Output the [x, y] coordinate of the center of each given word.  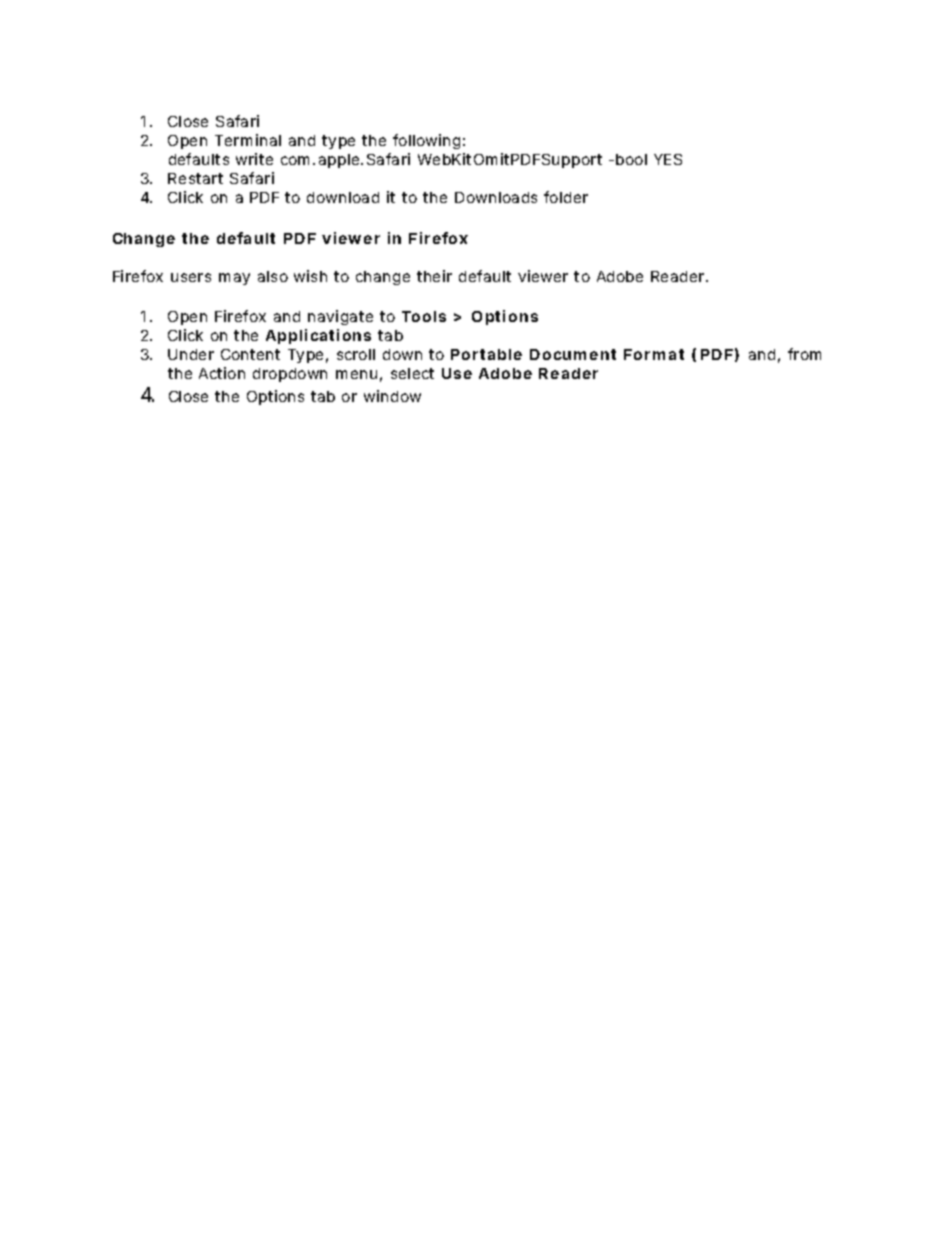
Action [222, 373]
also [273, 276]
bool [631, 159]
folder [566, 197]
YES [668, 159]
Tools [424, 316]
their [434, 276]
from [804, 354]
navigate [340, 317]
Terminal [248, 140]
